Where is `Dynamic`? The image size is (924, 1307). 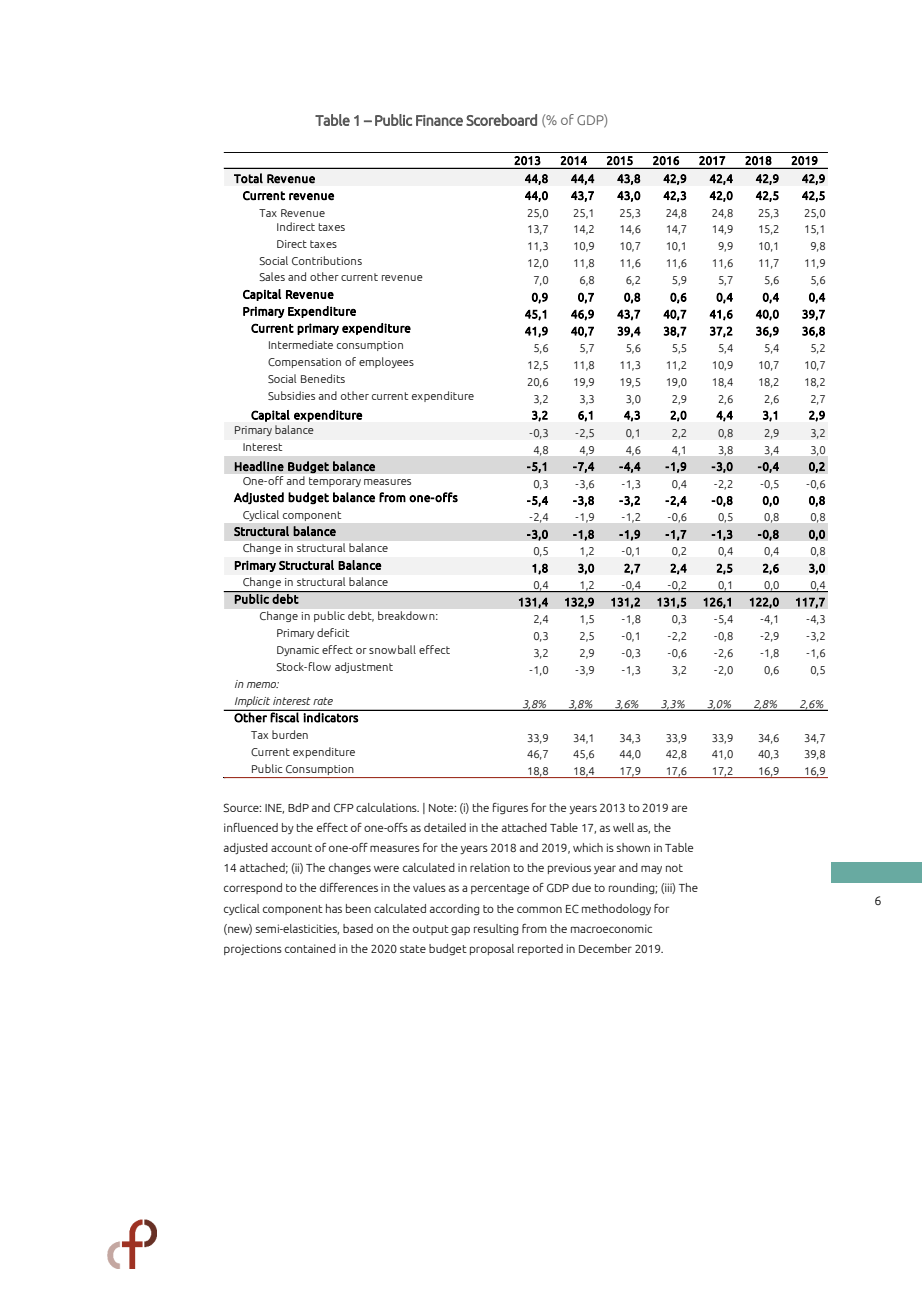
Dynamic is located at coordinates (298, 651).
